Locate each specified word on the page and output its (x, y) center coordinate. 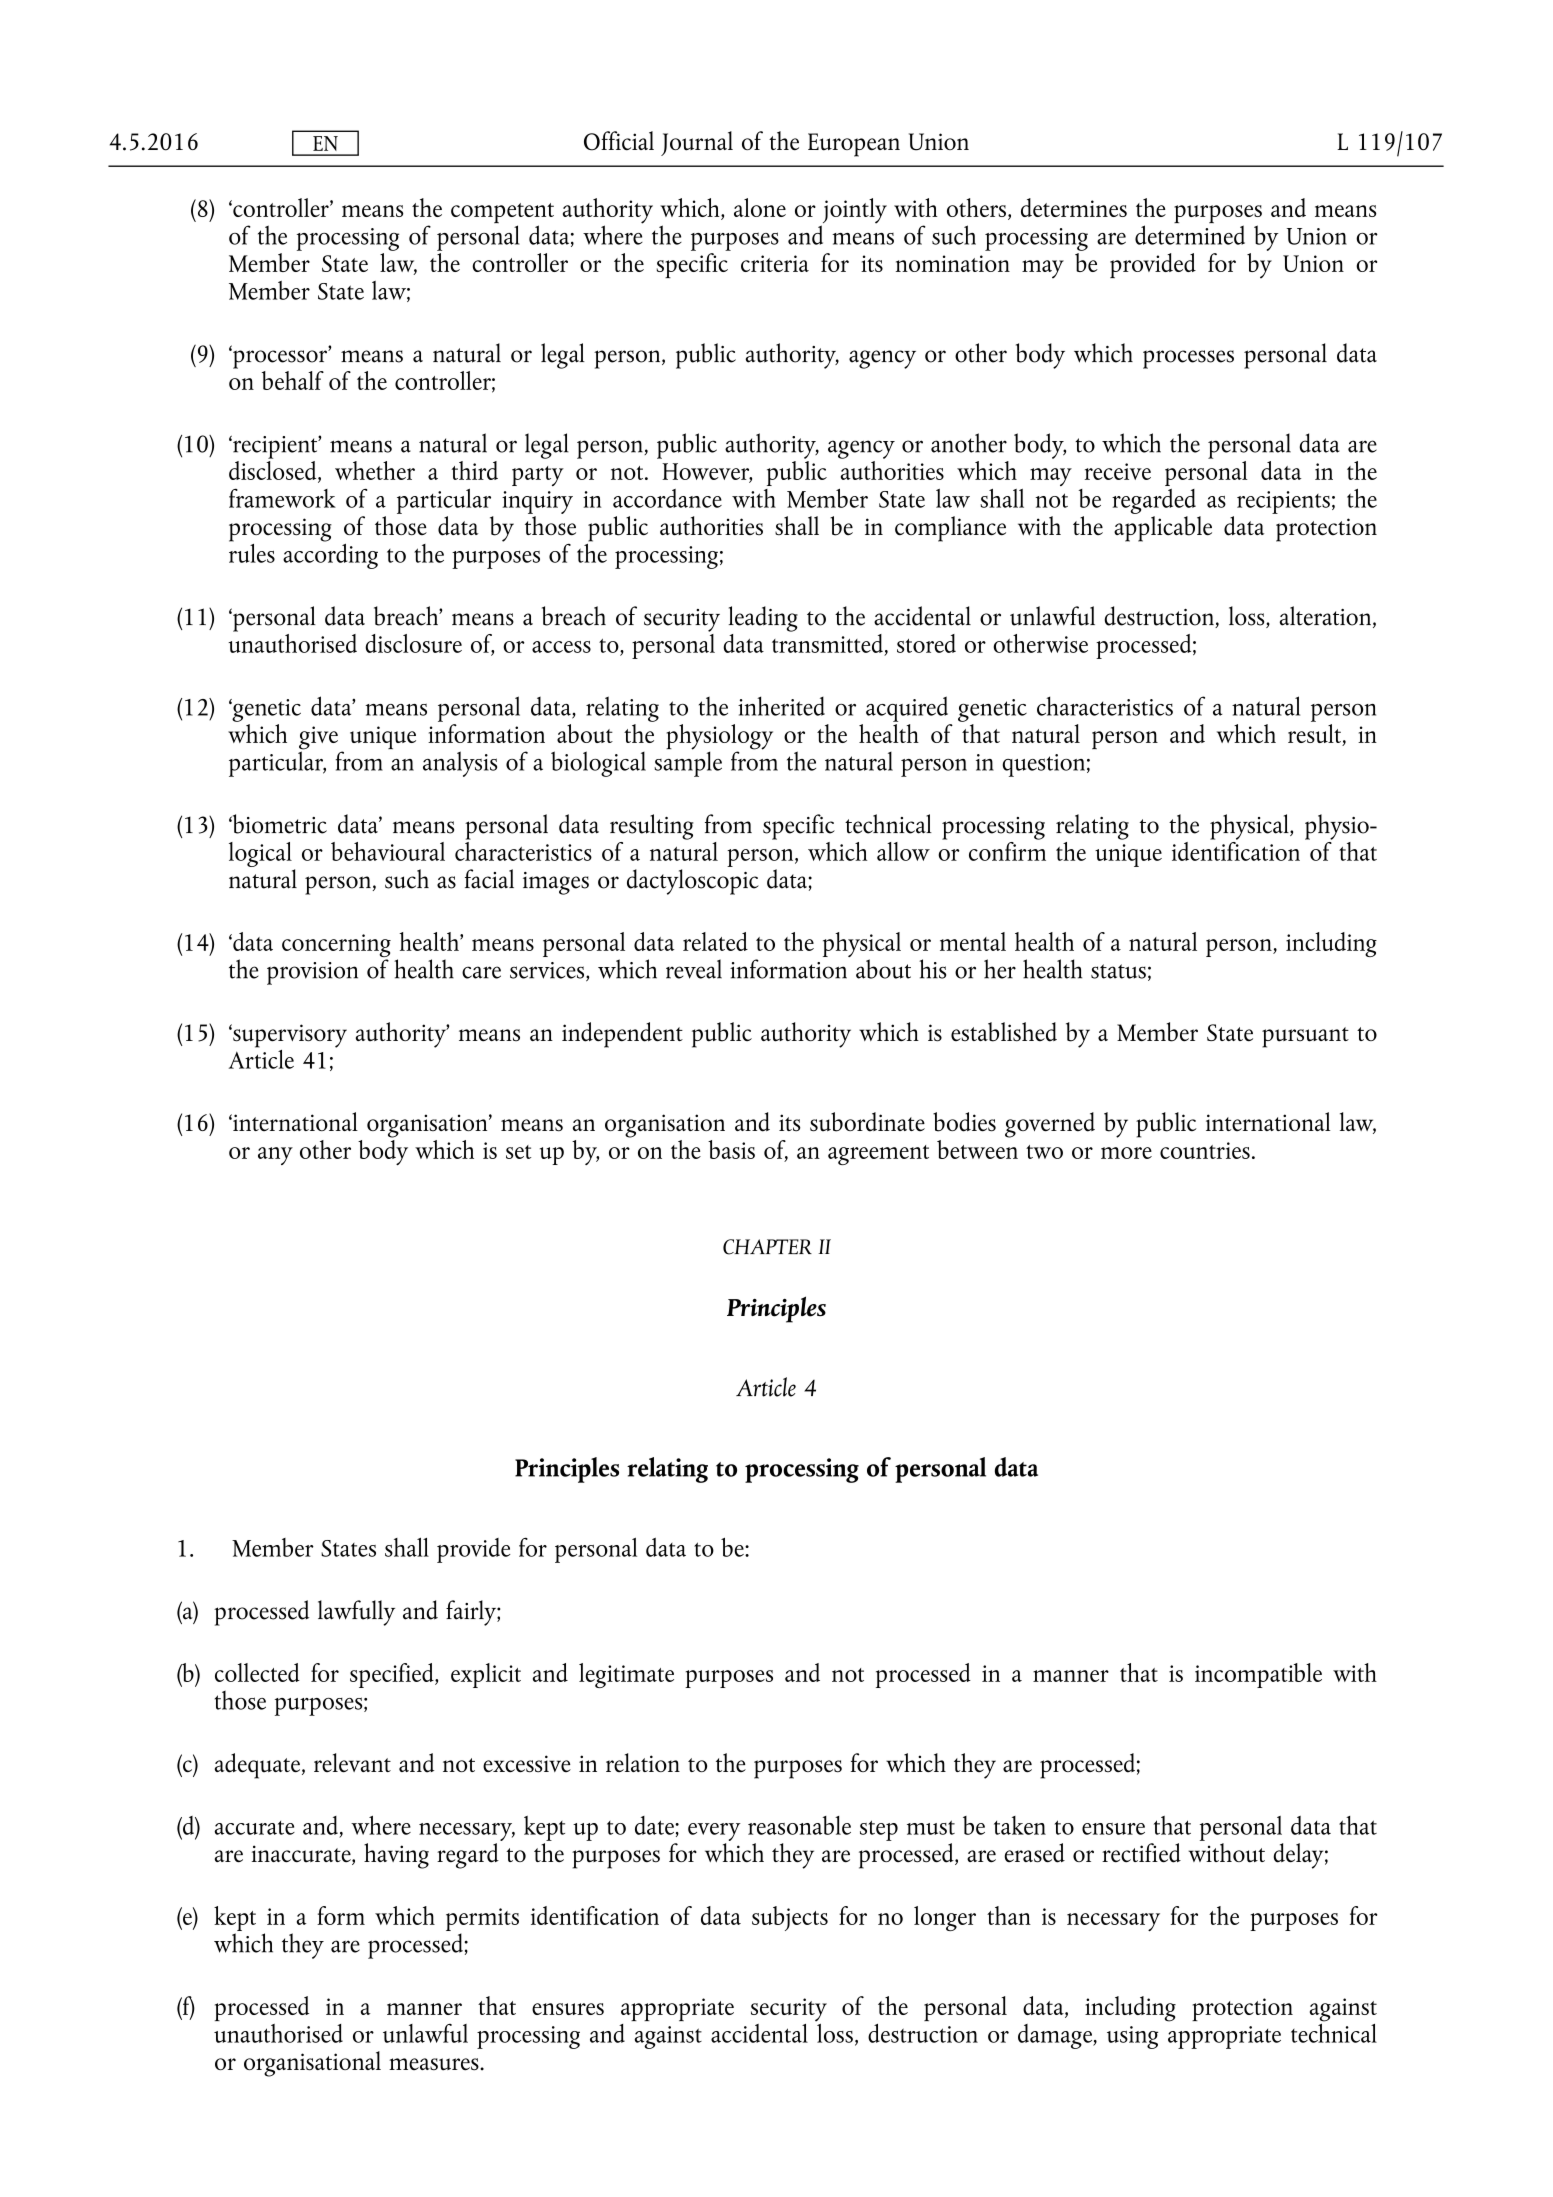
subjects (790, 1918)
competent (502, 214)
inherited (781, 706)
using (1132, 2037)
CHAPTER (767, 1247)
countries (1205, 1150)
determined (1190, 235)
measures (435, 2064)
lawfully (356, 1613)
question (1043, 765)
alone (760, 207)
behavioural (388, 851)
